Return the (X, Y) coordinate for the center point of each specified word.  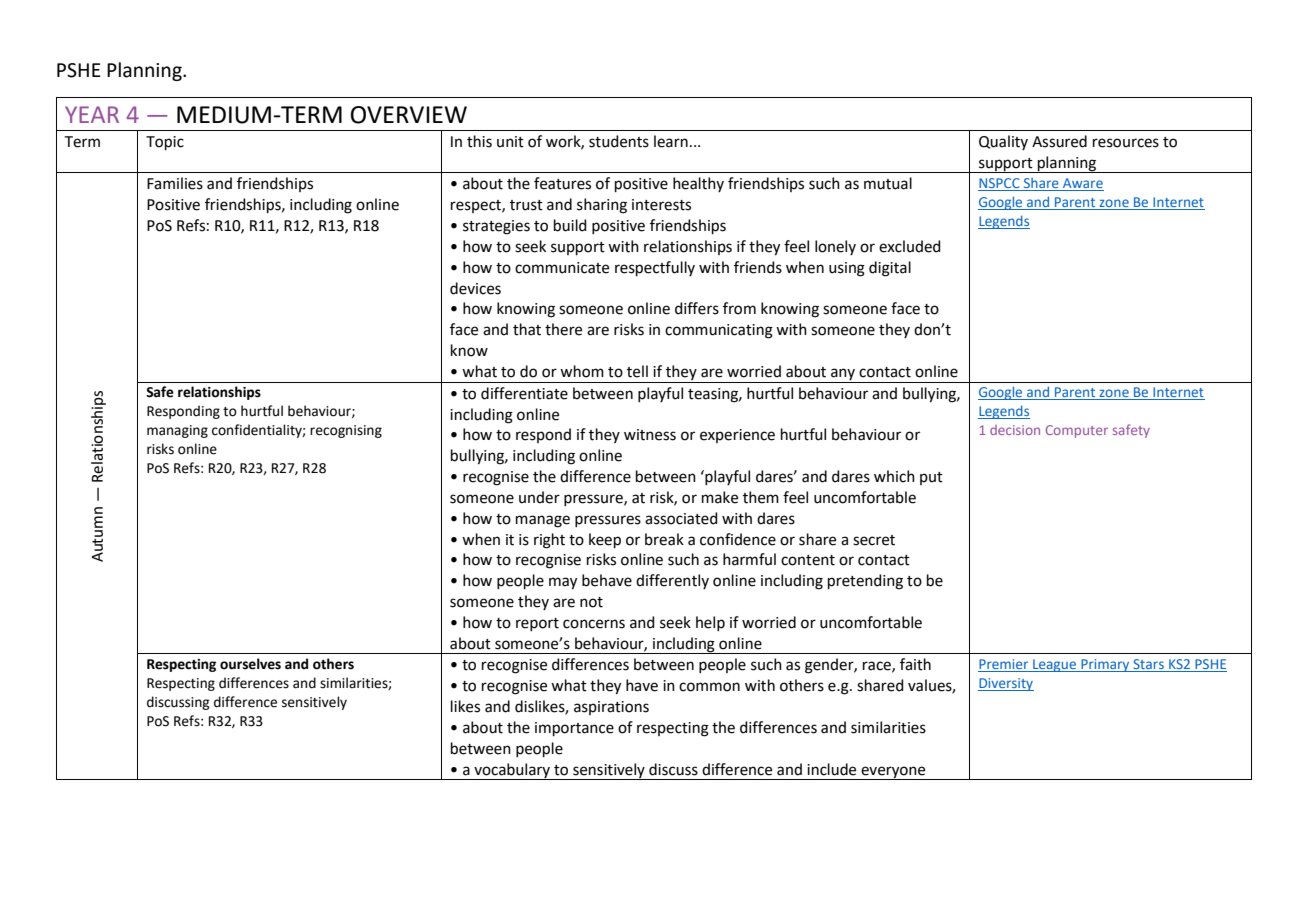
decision (1015, 430)
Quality (1003, 142)
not (591, 602)
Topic (165, 143)
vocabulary (512, 771)
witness (650, 435)
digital (890, 269)
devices (475, 288)
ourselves (250, 664)
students (619, 141)
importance (574, 729)
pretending (865, 582)
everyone (893, 773)
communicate (562, 268)
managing (177, 431)
